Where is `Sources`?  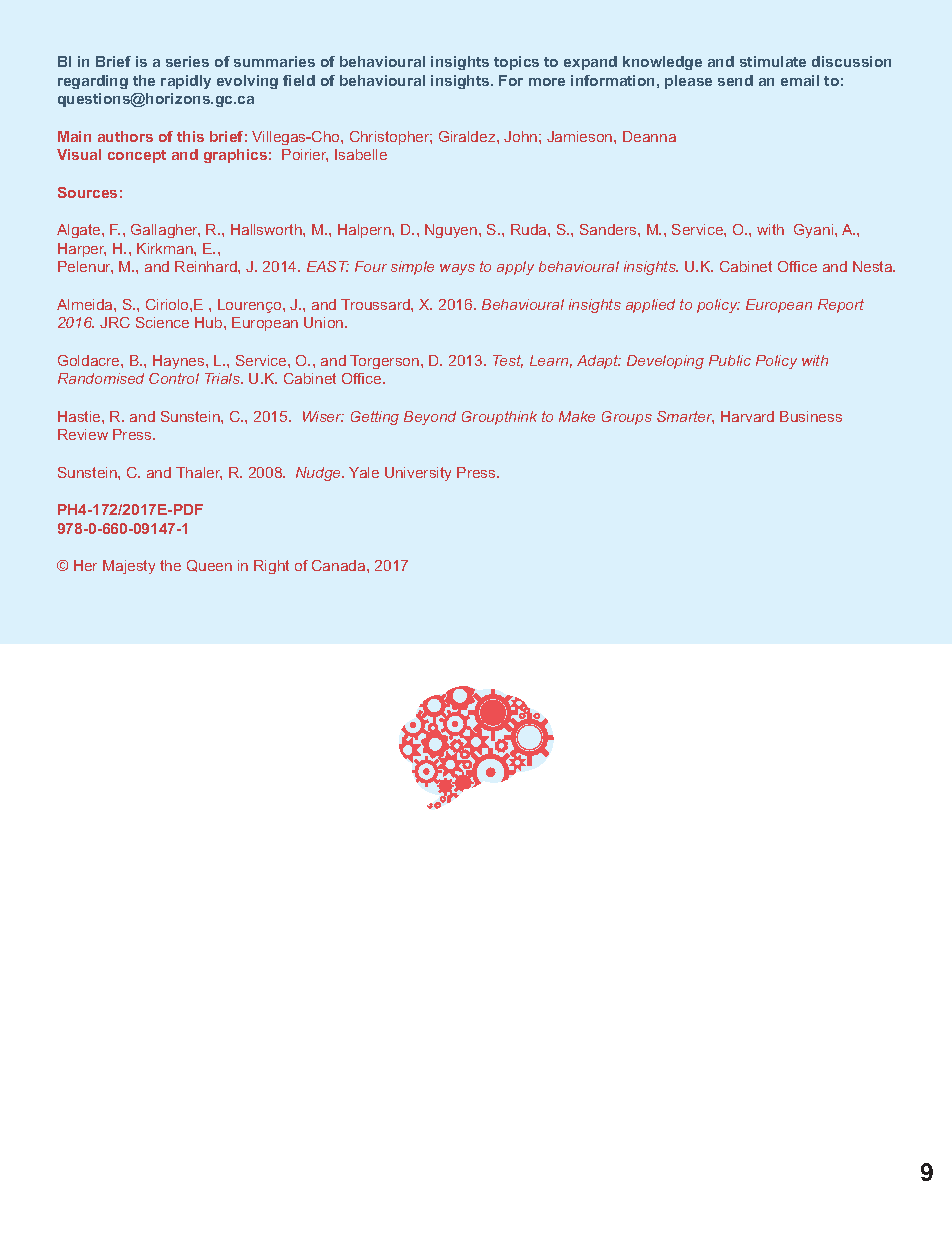
Sources is located at coordinates (87, 192).
